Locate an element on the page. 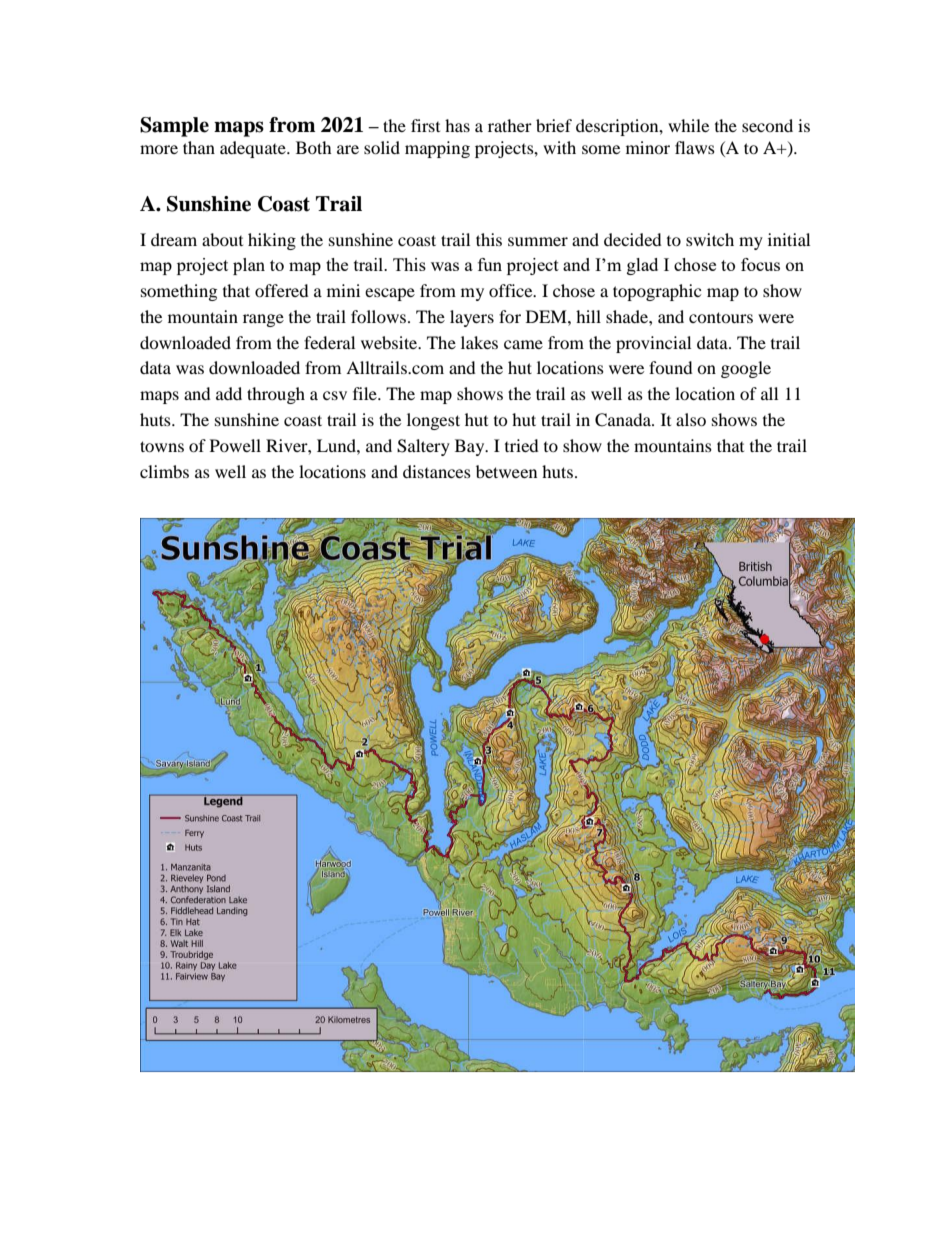 The width and height of the document is (952, 1233). climbs is located at coordinates (164, 471).
